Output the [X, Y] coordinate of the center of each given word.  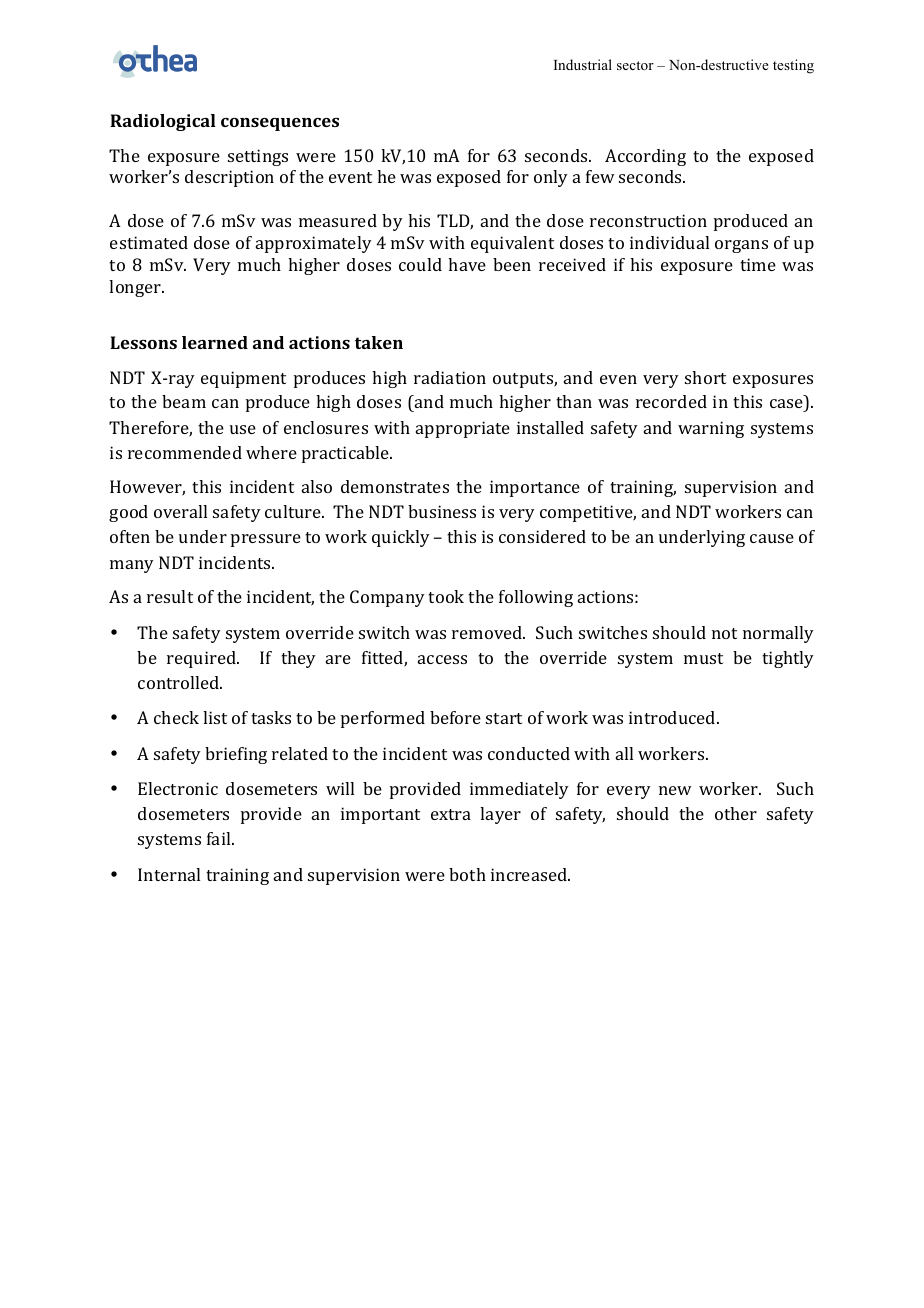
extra [451, 814]
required [202, 659]
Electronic [178, 788]
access [442, 659]
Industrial [583, 64]
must [703, 658]
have [467, 264]
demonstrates [395, 486]
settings [258, 157]
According [645, 157]
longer [136, 288]
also [317, 486]
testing [793, 66]
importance [535, 488]
